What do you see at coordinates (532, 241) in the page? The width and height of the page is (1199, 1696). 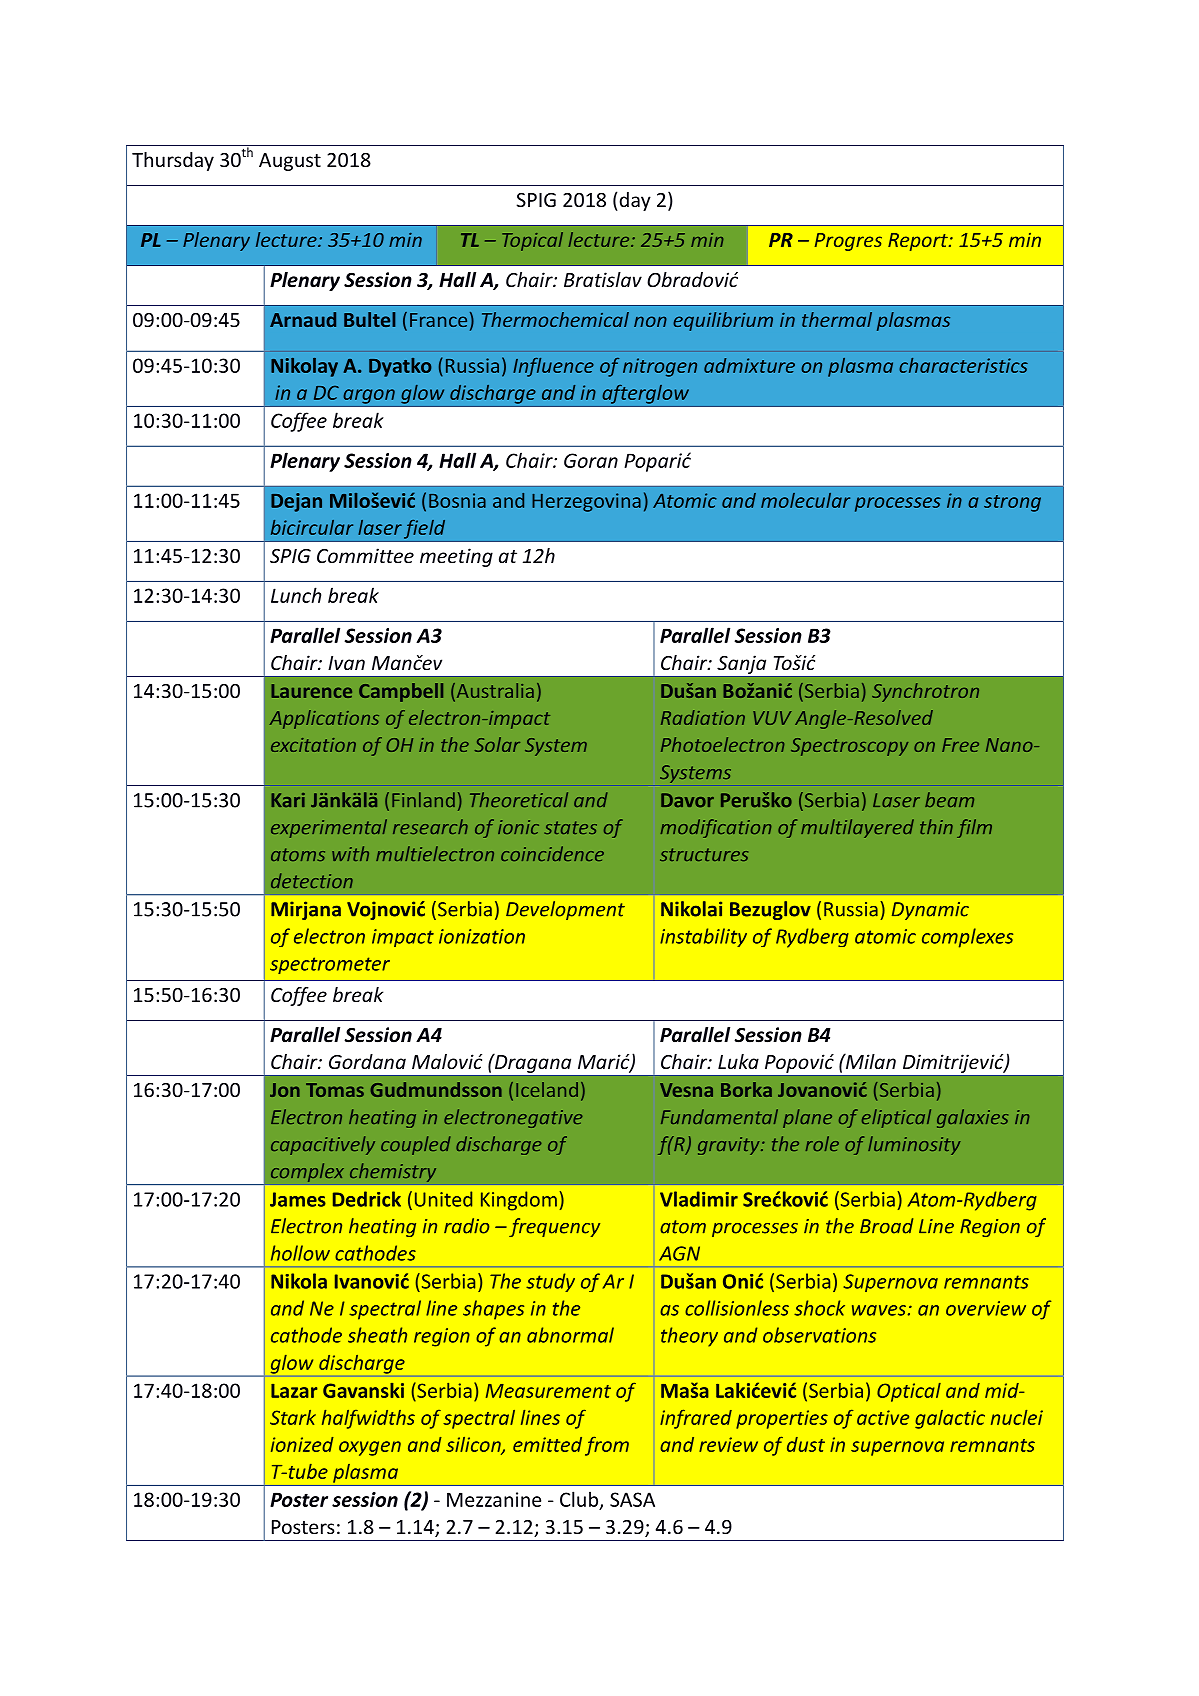 I see `Topical` at bounding box center [532, 241].
